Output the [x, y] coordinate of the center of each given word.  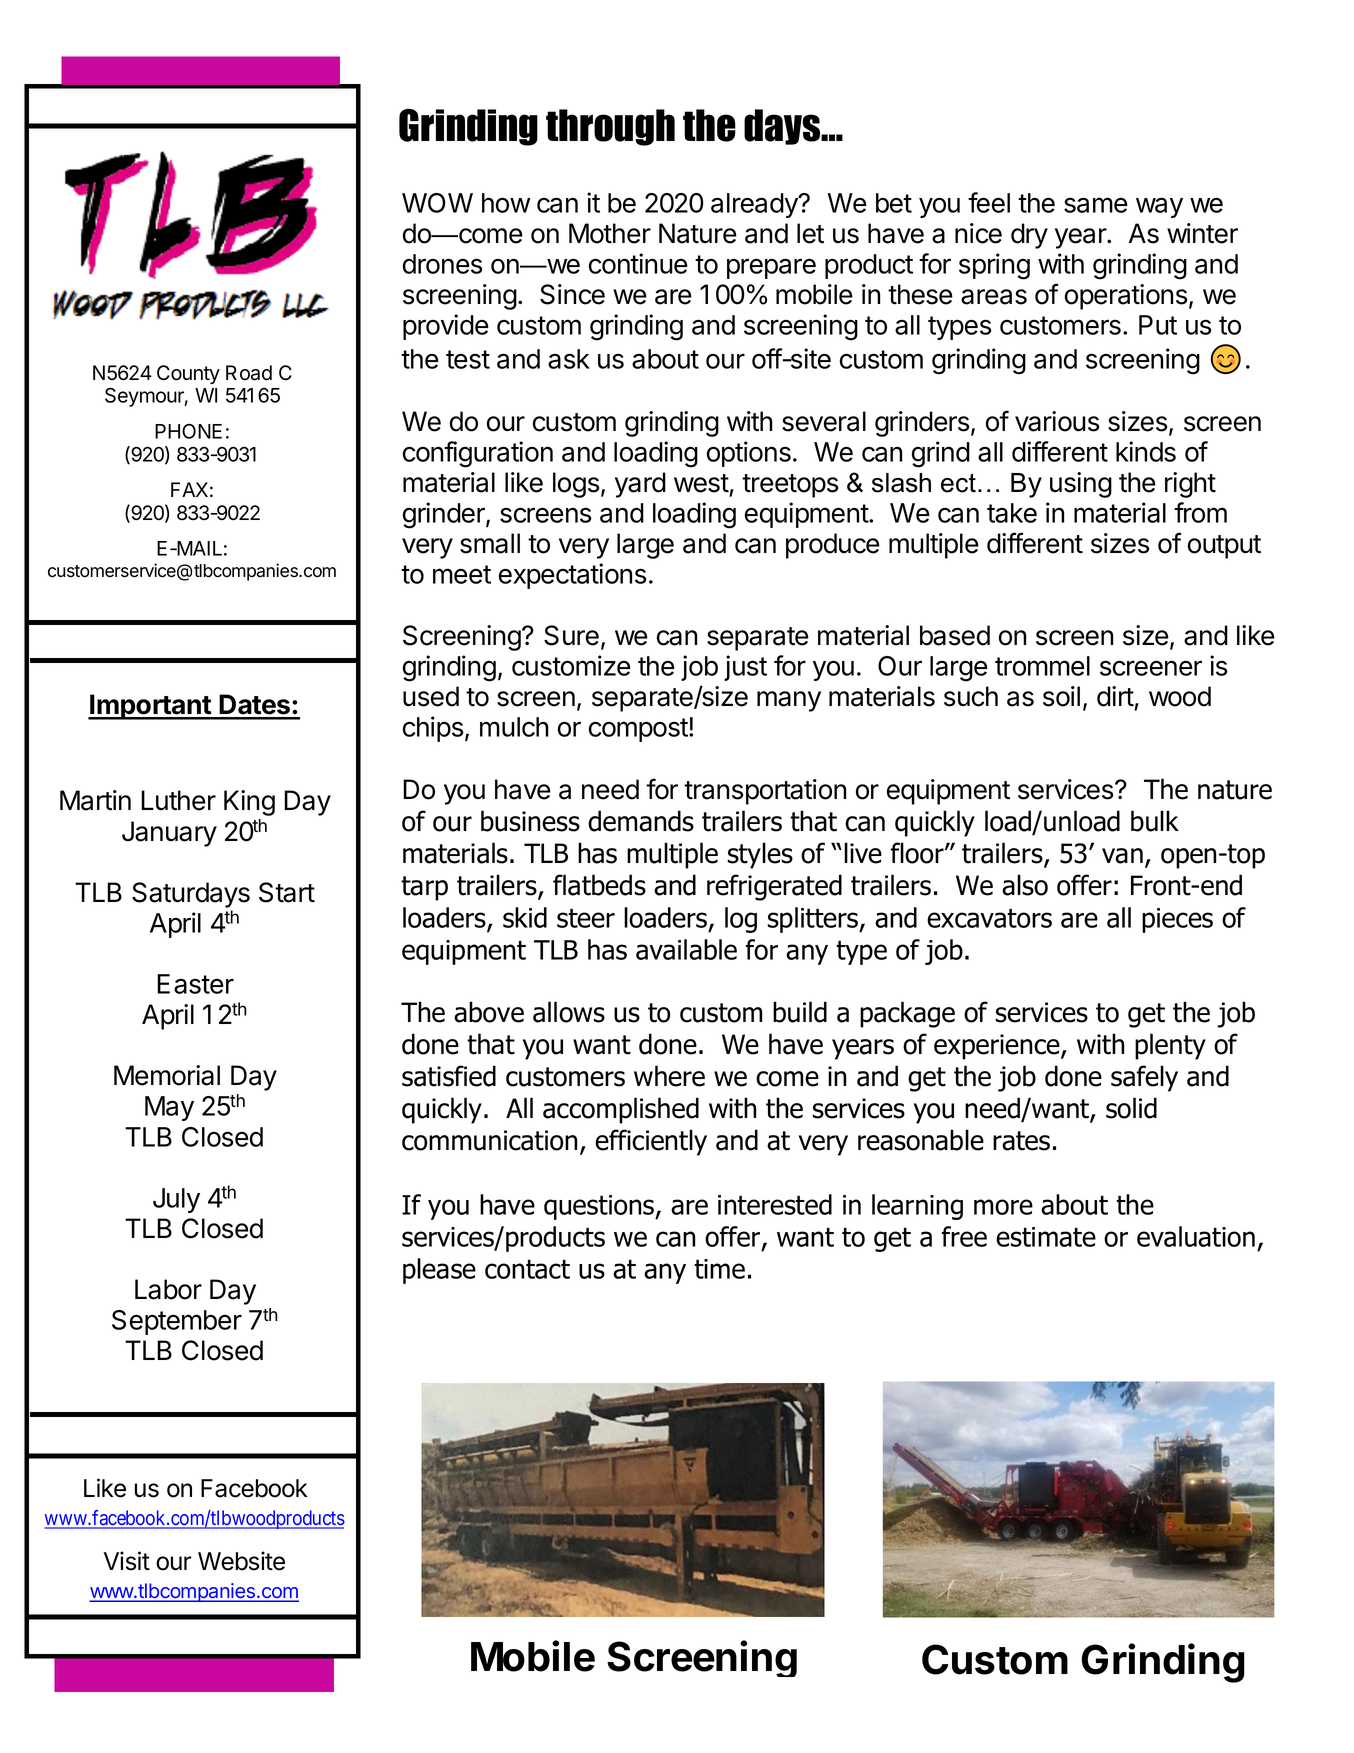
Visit [127, 1561]
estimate [1046, 1237]
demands [641, 821]
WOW [437, 203]
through [610, 127]
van [1122, 856]
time [719, 1269]
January [169, 834]
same [1096, 205]
